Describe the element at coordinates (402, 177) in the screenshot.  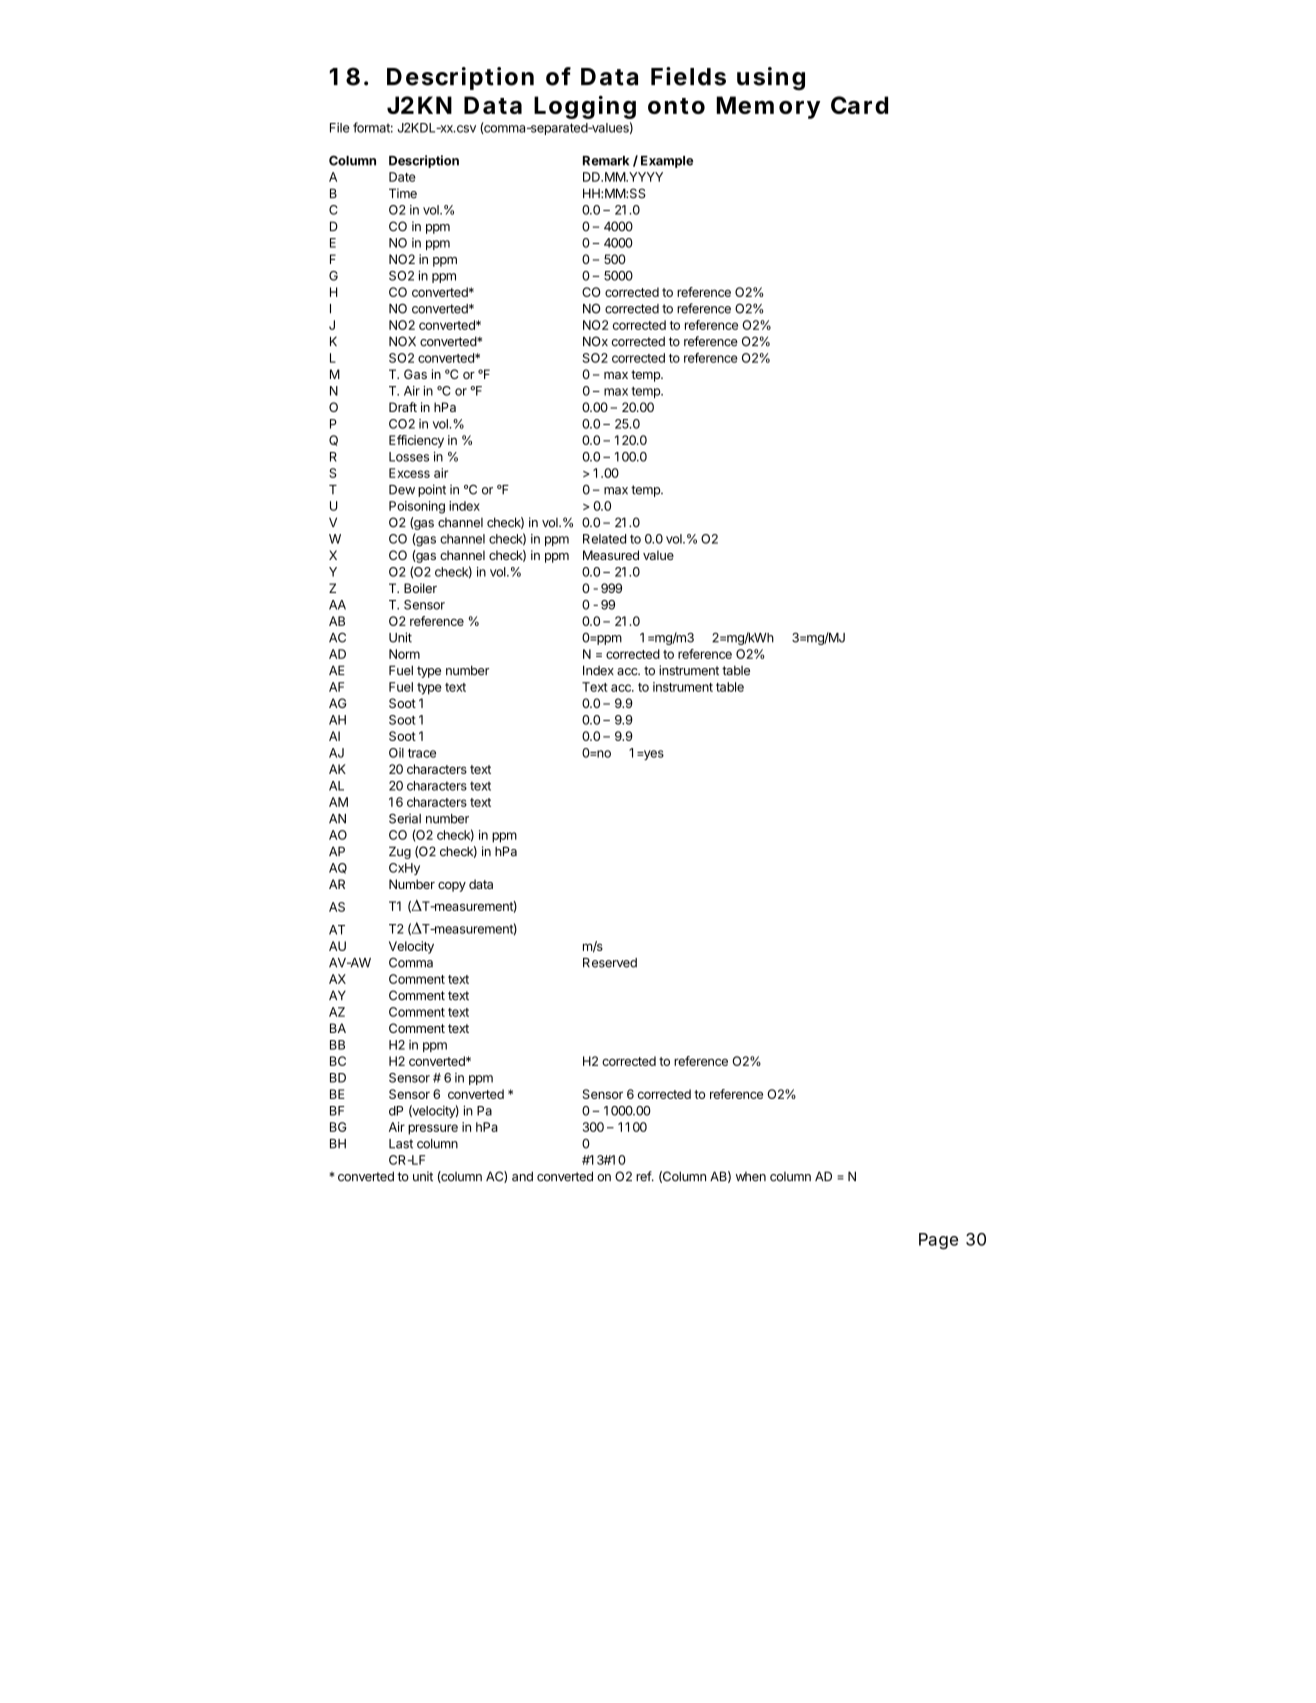
I see `Date` at that location.
